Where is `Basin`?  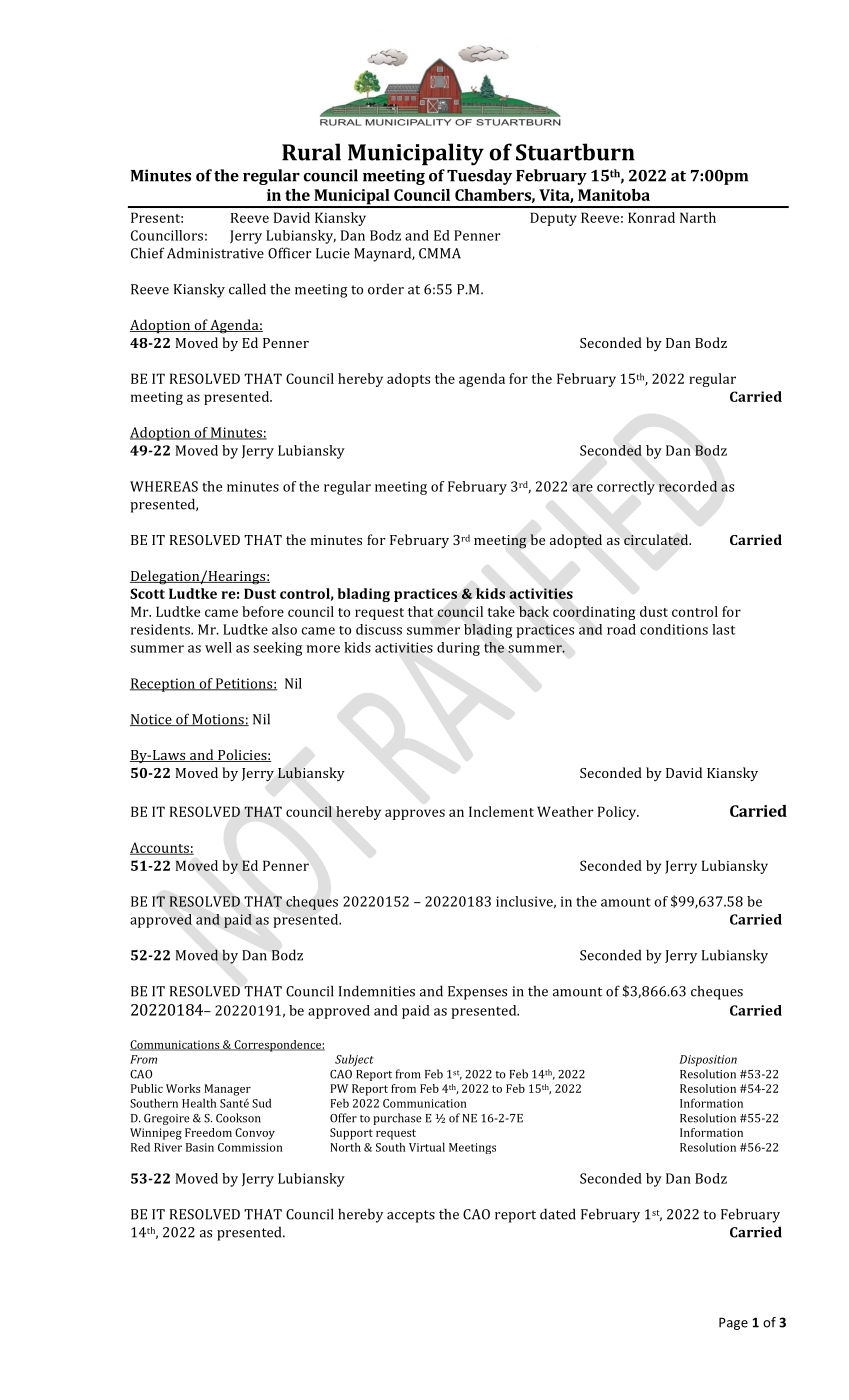
Basin is located at coordinates (200, 1147).
